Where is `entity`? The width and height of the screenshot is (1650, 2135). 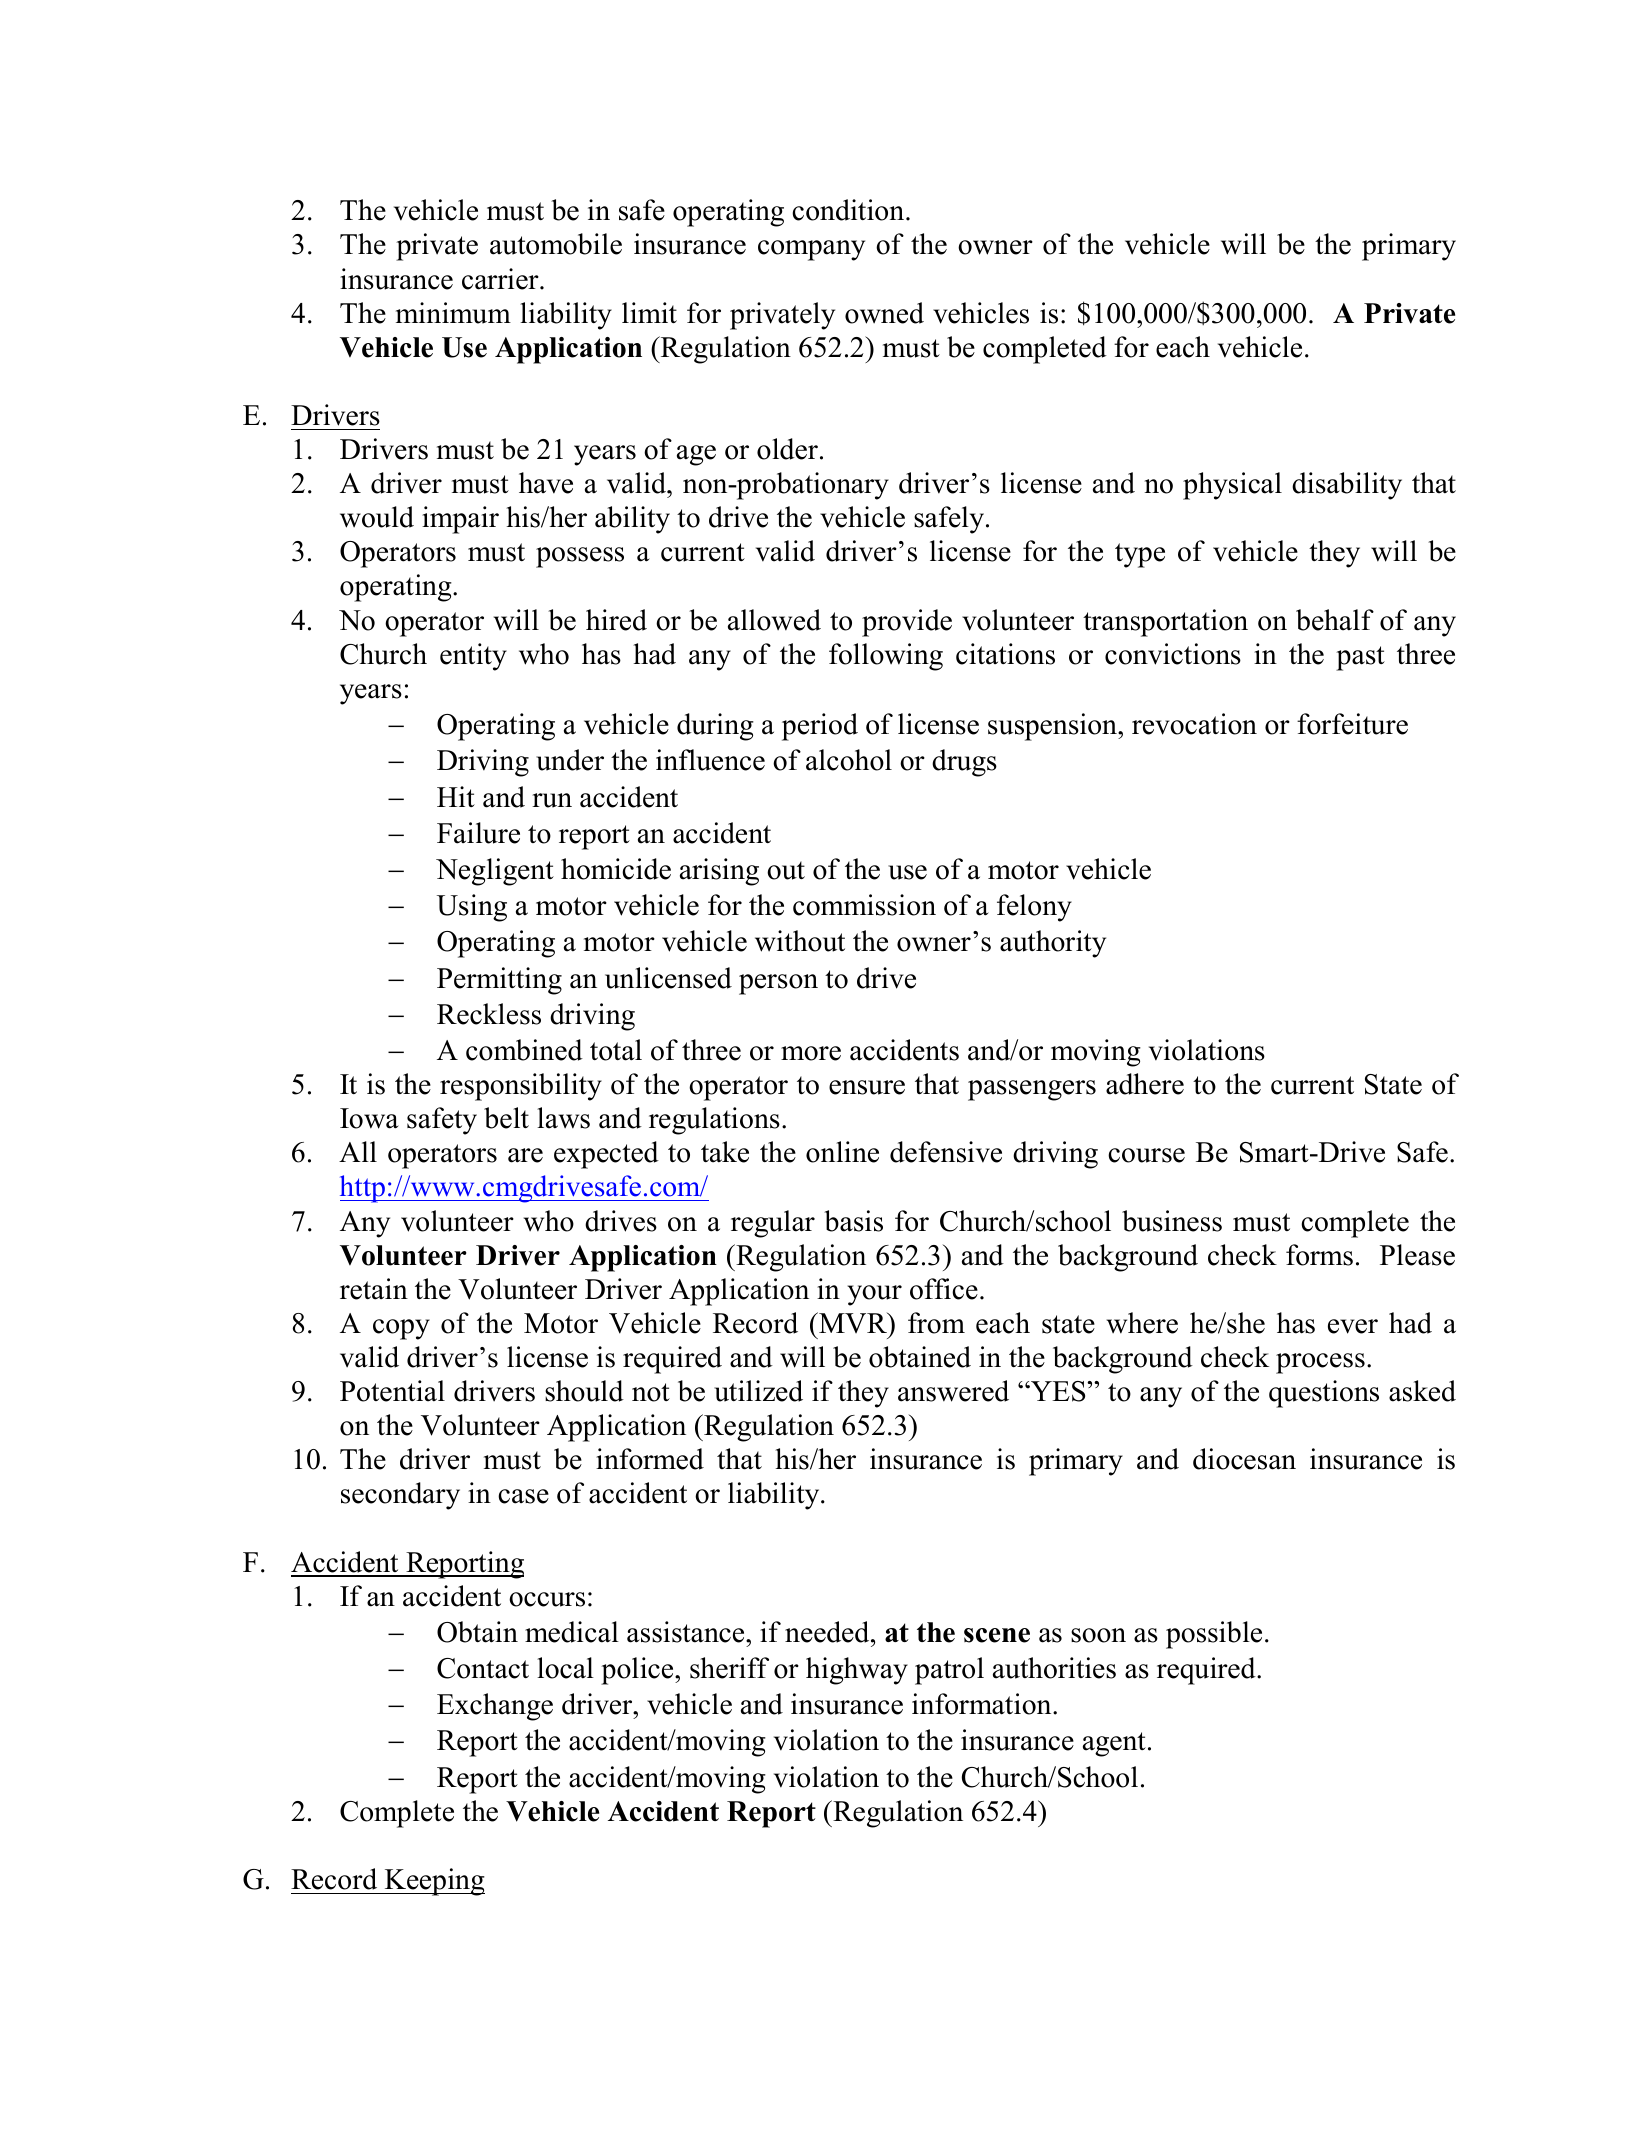
entity is located at coordinates (473, 657).
